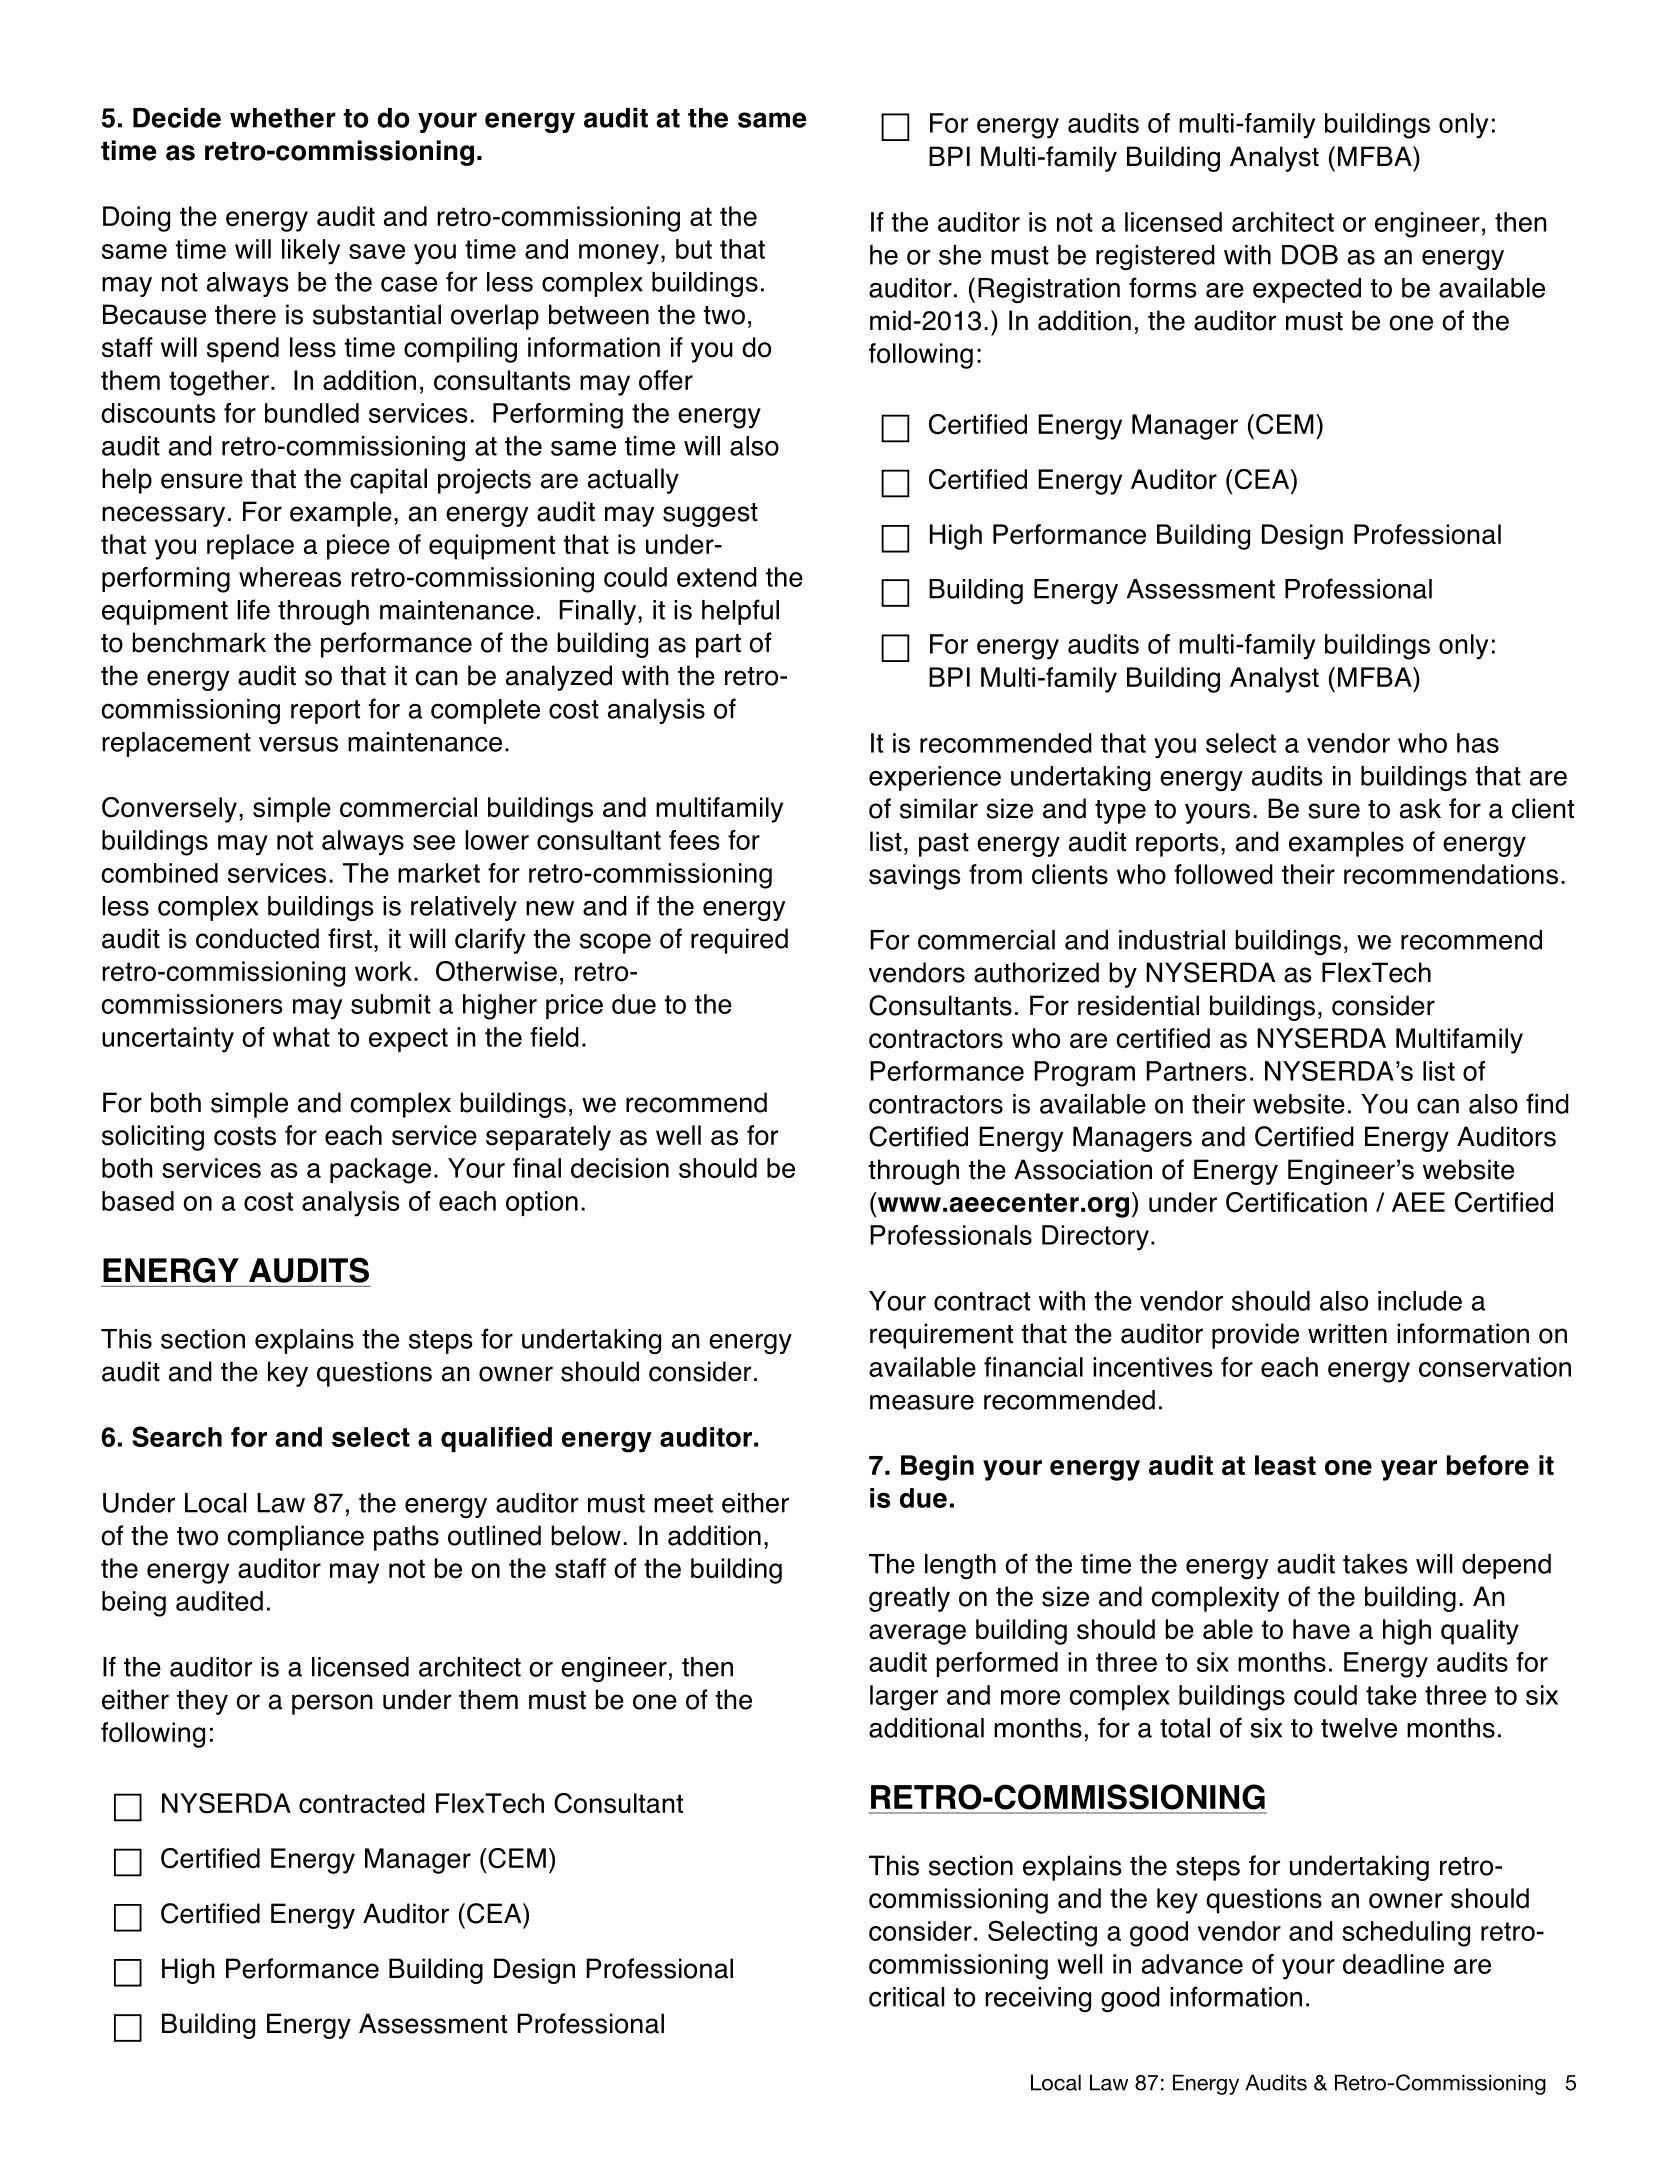 The image size is (1673, 2165). I want to click on person, so click(332, 1704).
